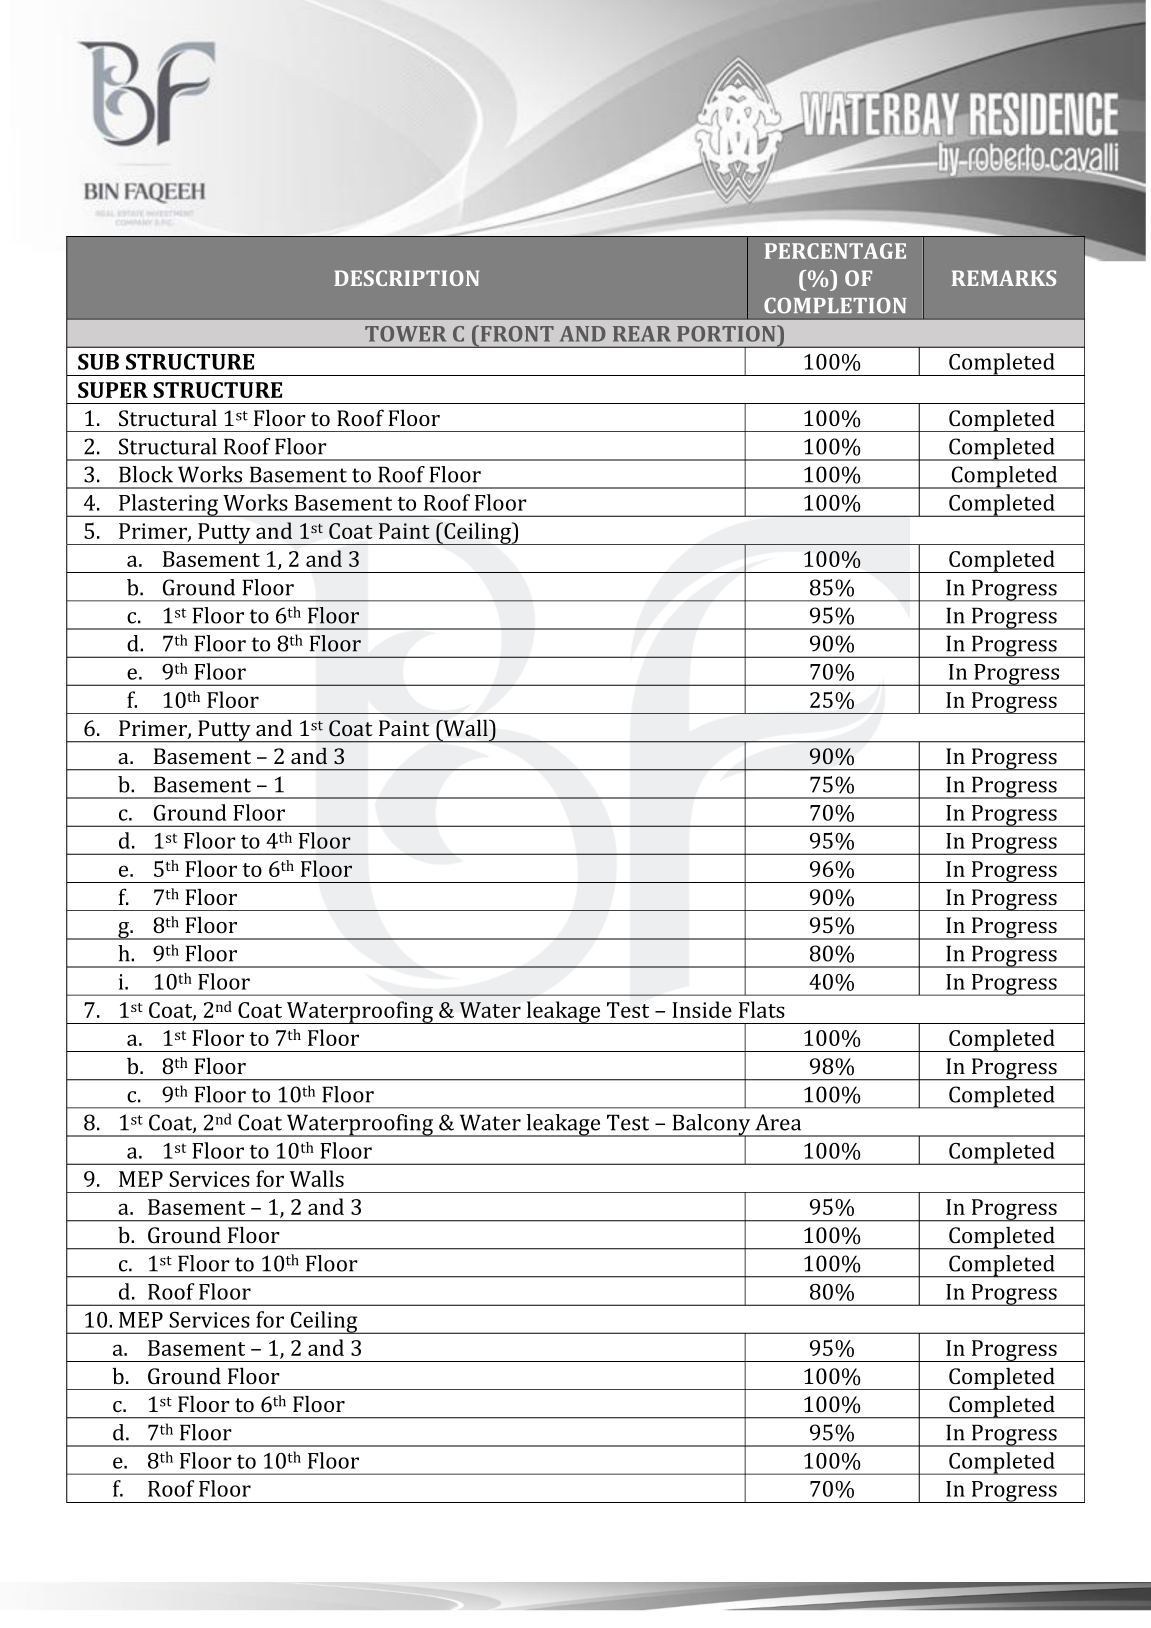 This screenshot has height=1628, width=1151. What do you see at coordinates (762, 1009) in the screenshot?
I see `Flats` at bounding box center [762, 1009].
